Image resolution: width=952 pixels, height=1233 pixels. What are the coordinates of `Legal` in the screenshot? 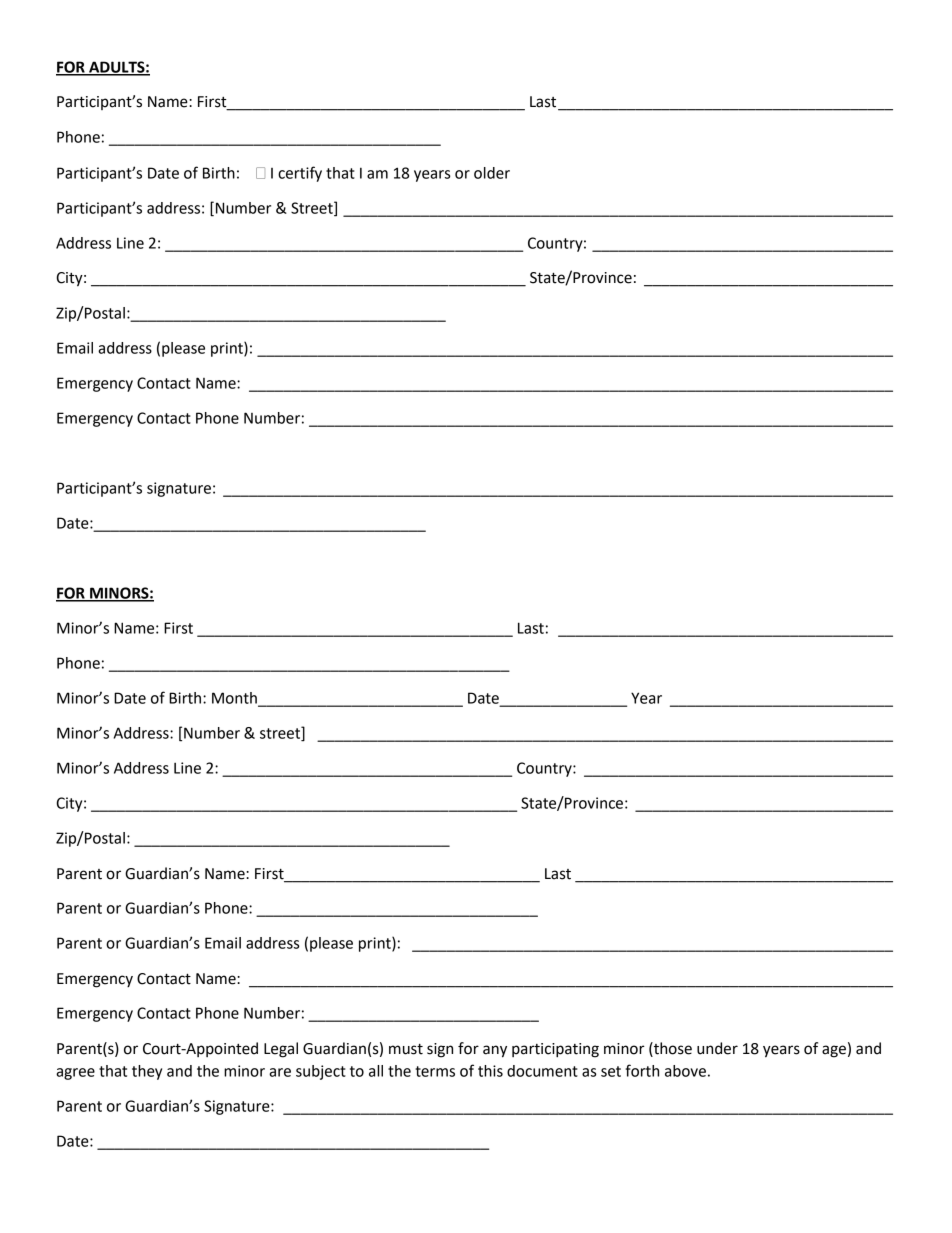 It's located at (281, 1050).
